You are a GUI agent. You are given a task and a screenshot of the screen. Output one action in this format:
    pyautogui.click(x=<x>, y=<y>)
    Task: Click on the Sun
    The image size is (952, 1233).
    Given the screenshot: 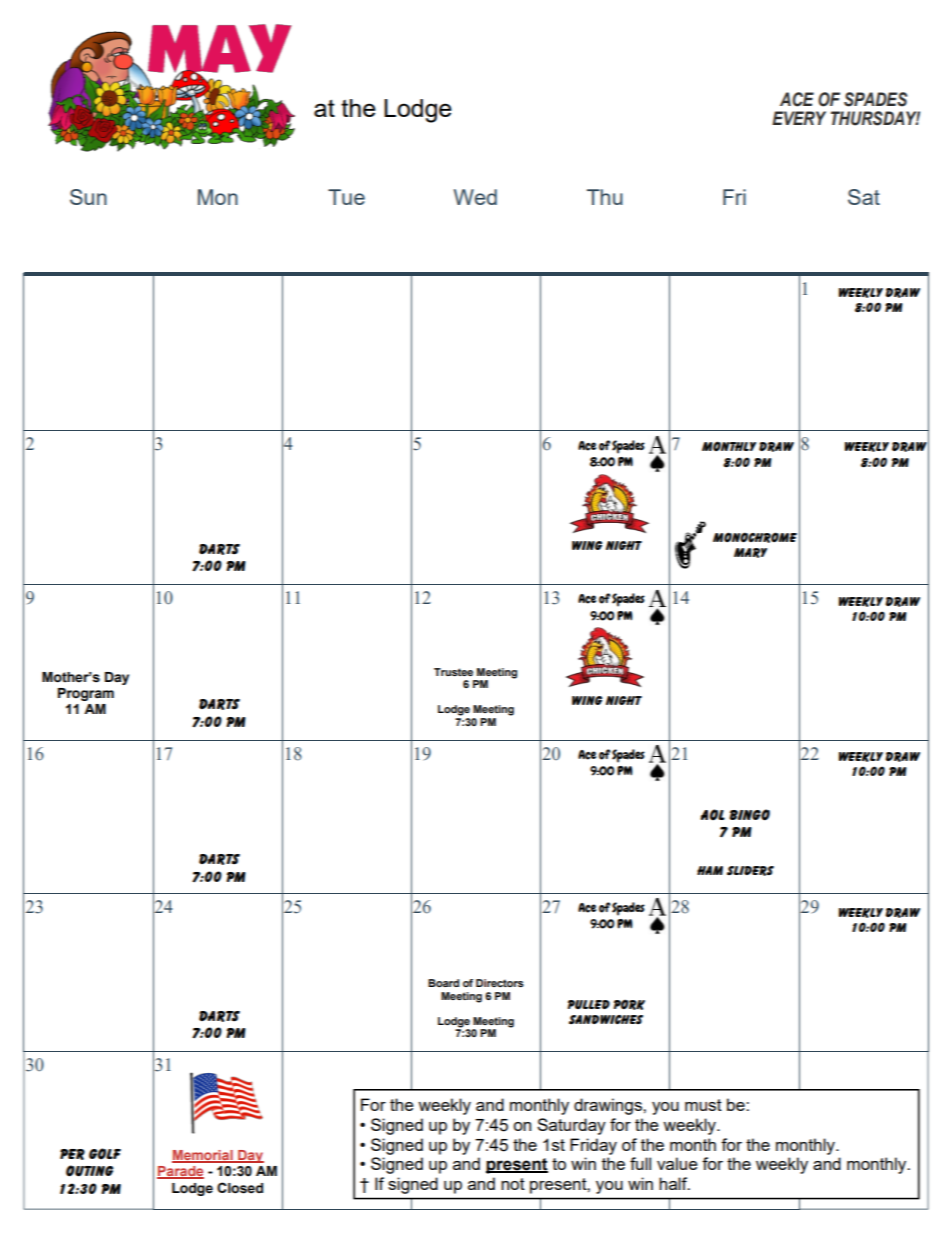 What is the action you would take?
    pyautogui.click(x=88, y=197)
